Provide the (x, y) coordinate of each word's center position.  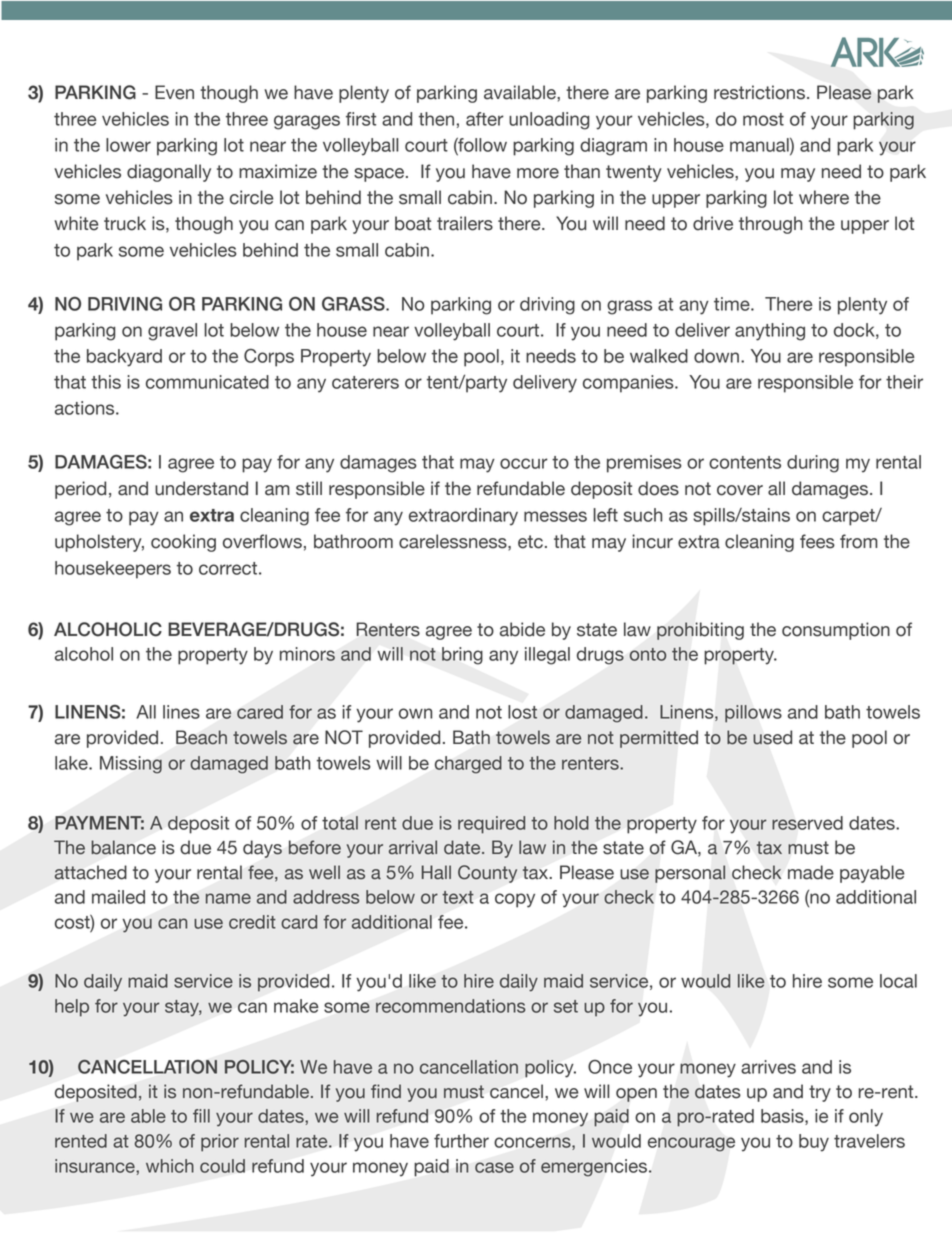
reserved (807, 823)
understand (201, 488)
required (491, 825)
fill (201, 1116)
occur (524, 463)
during (813, 464)
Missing (131, 765)
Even (174, 92)
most (763, 119)
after (485, 119)
